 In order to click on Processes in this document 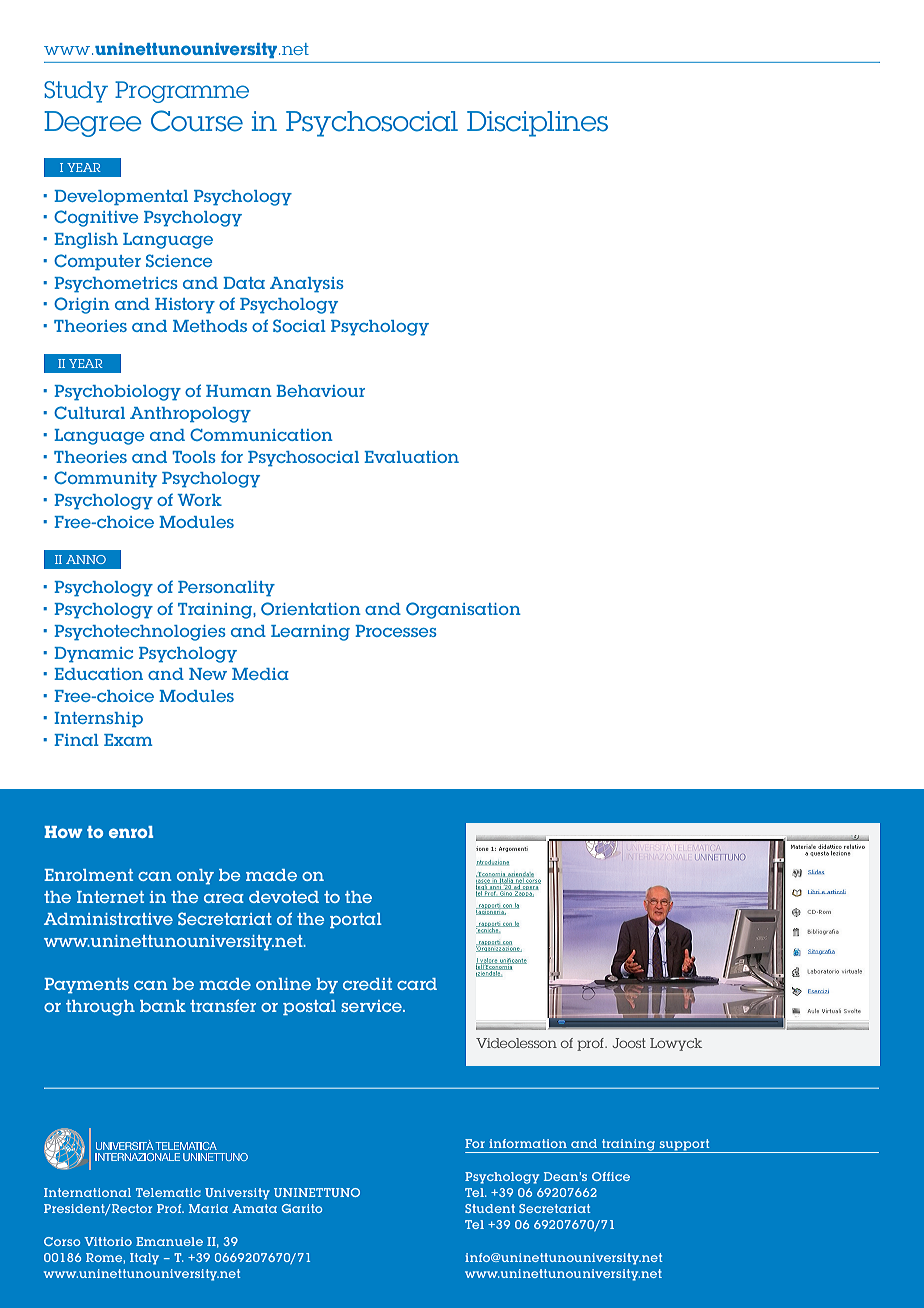, I will do `click(396, 631)`.
